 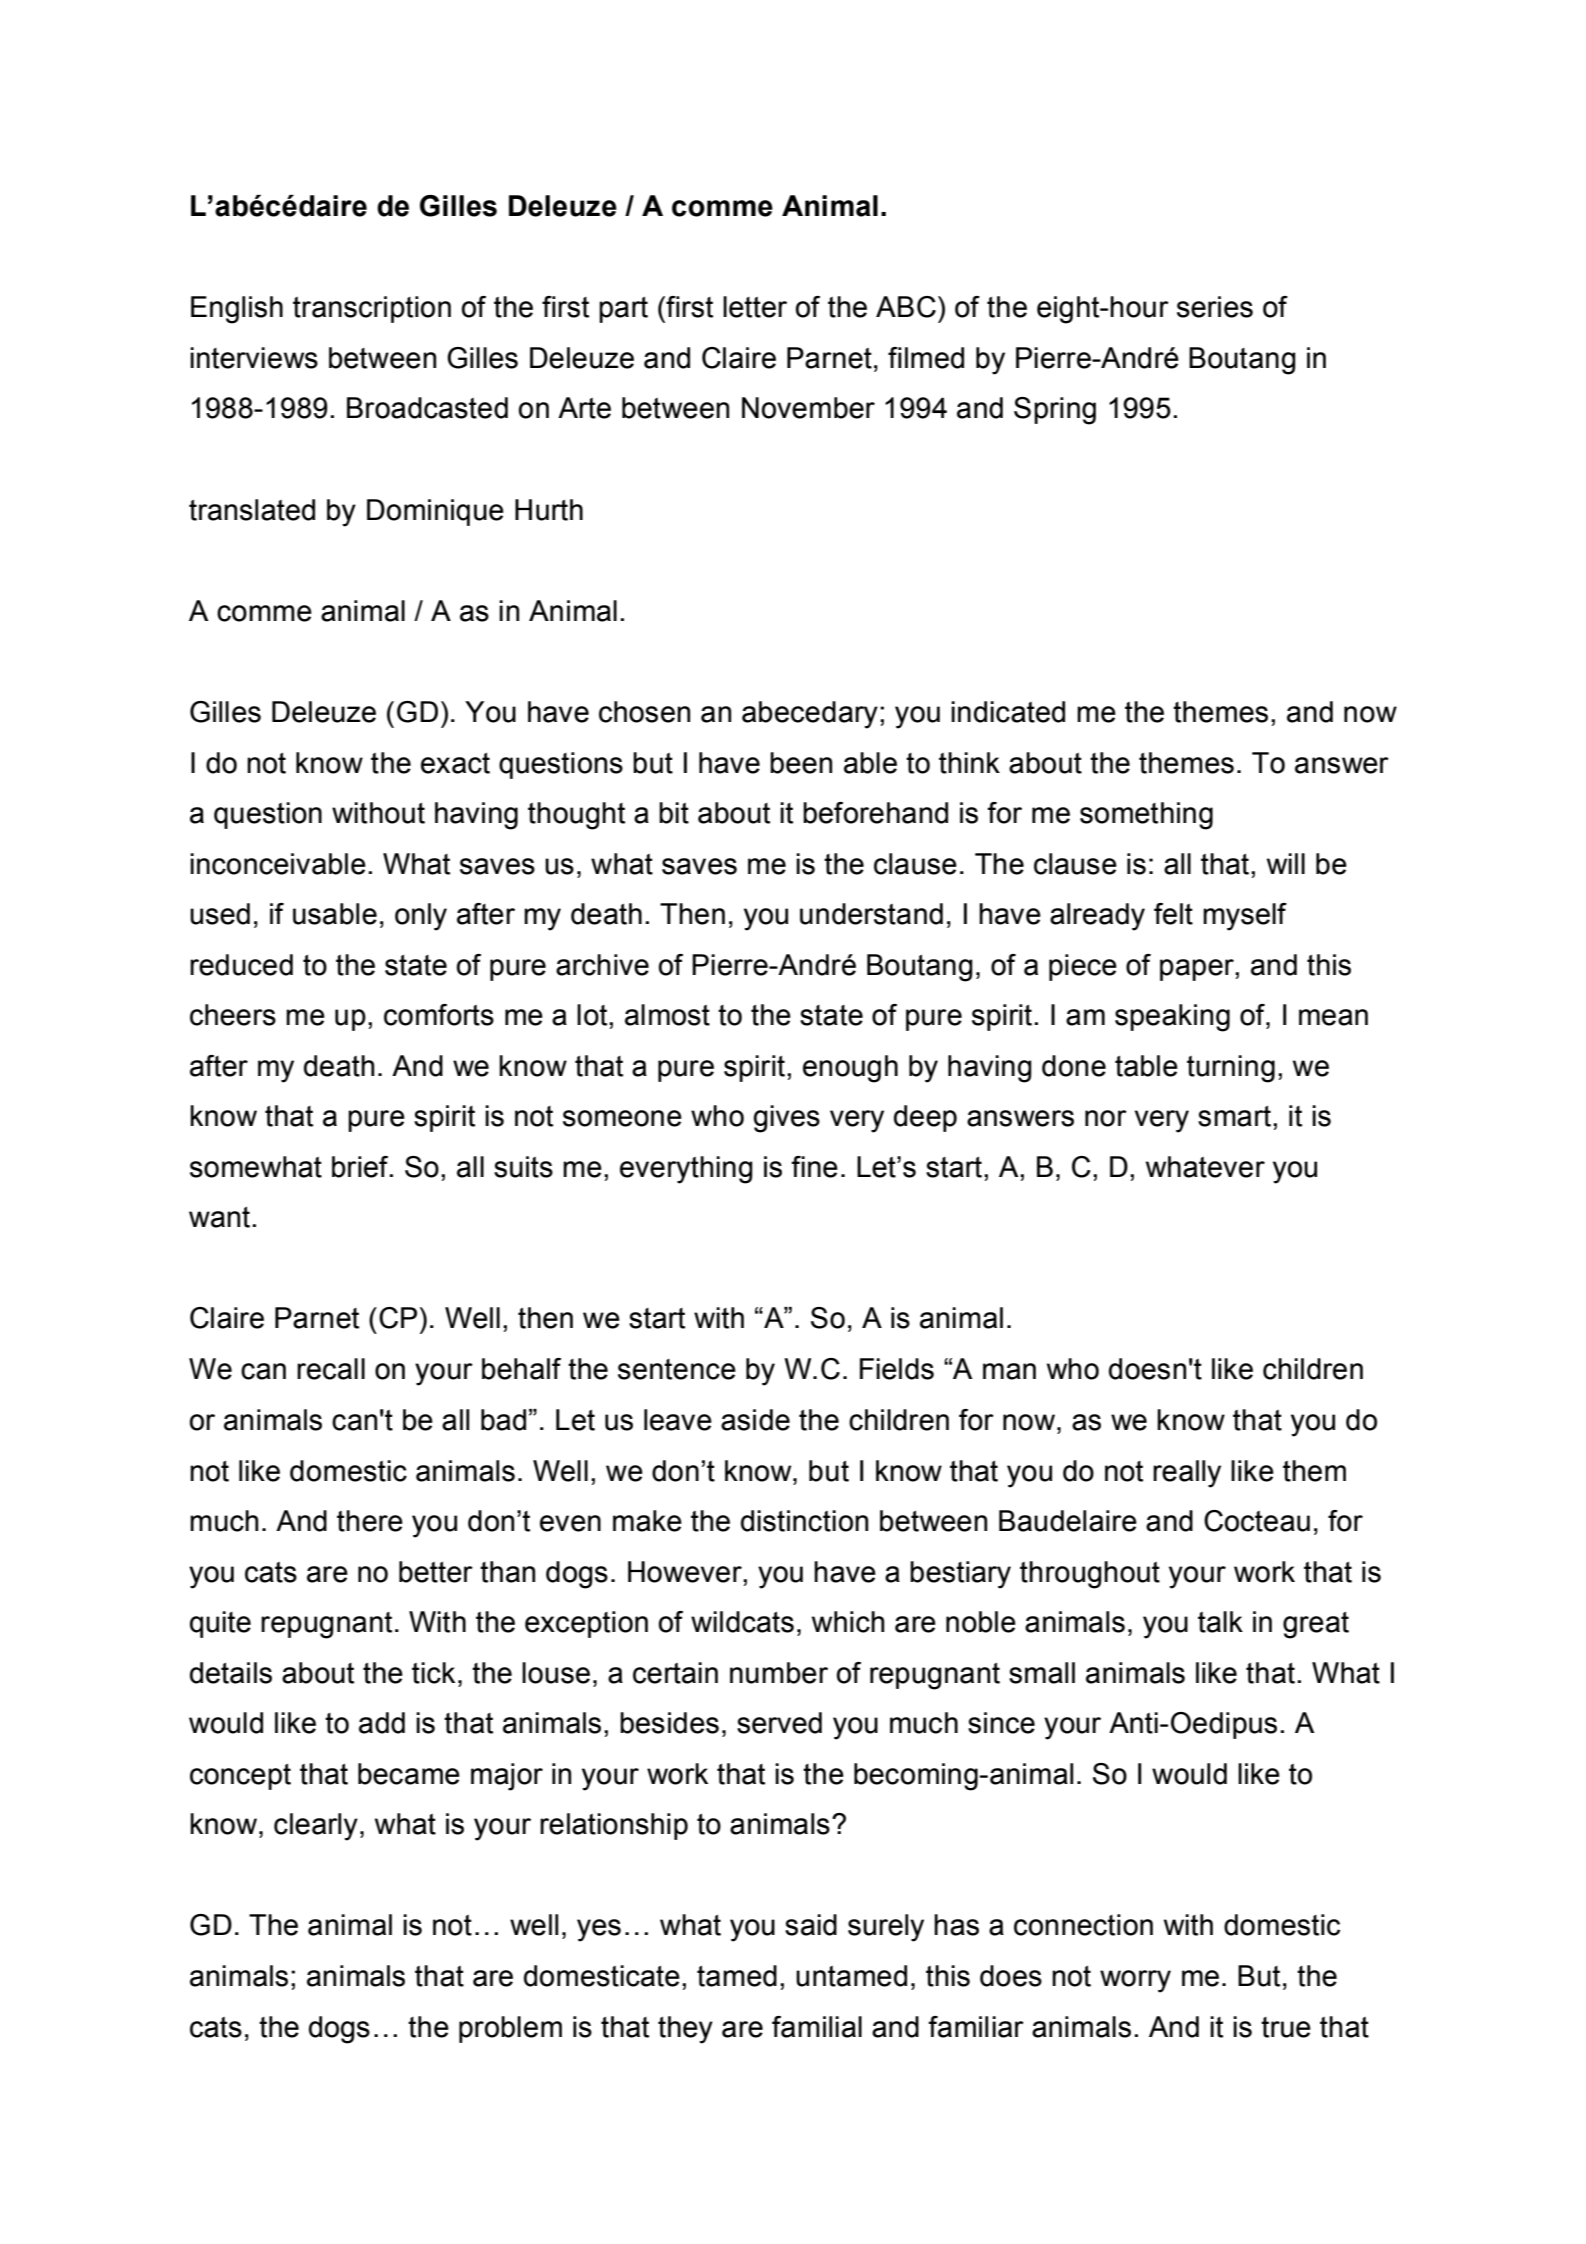 I want to click on really, so click(x=1187, y=1474).
